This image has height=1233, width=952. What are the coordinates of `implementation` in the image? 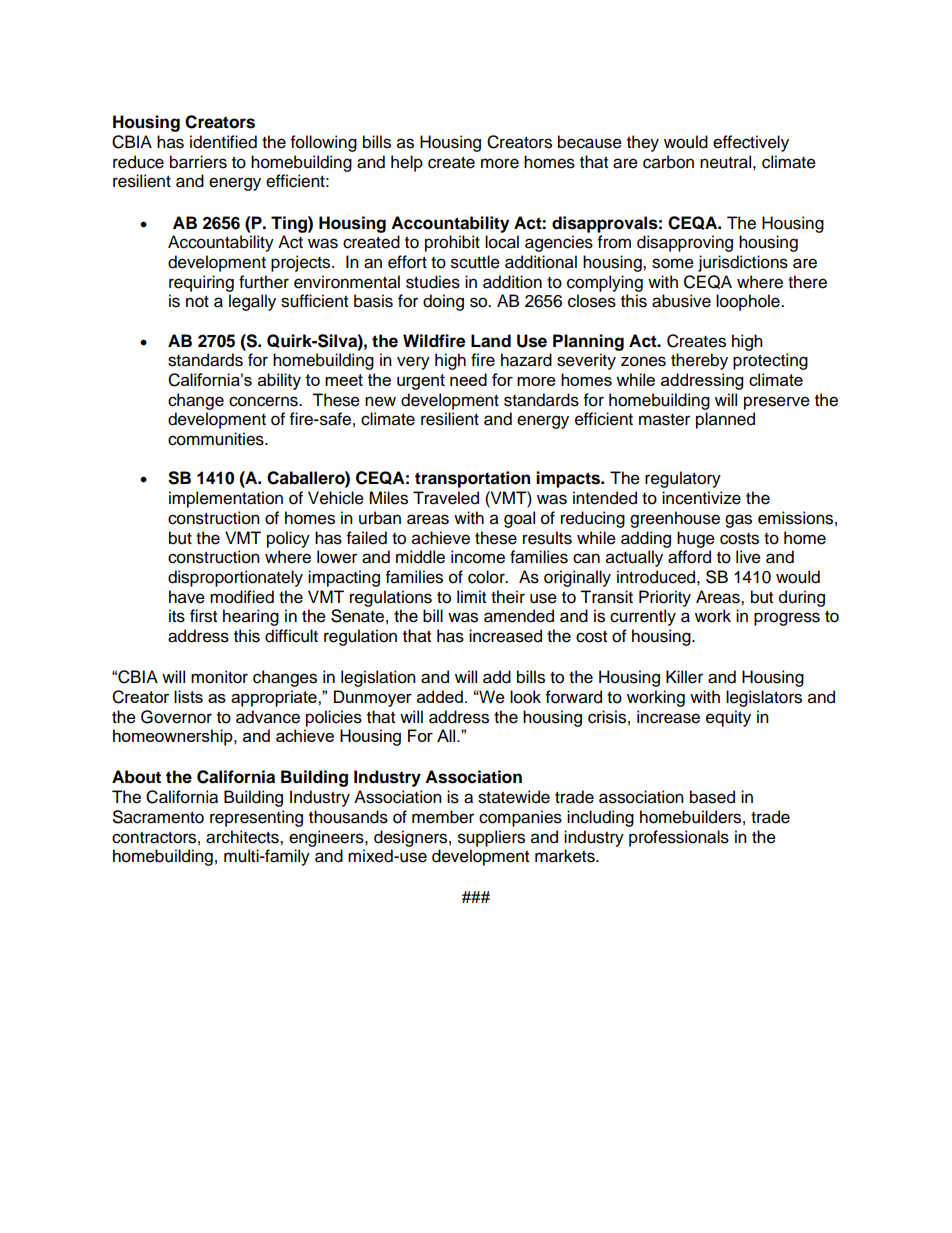 It's located at (226, 499).
